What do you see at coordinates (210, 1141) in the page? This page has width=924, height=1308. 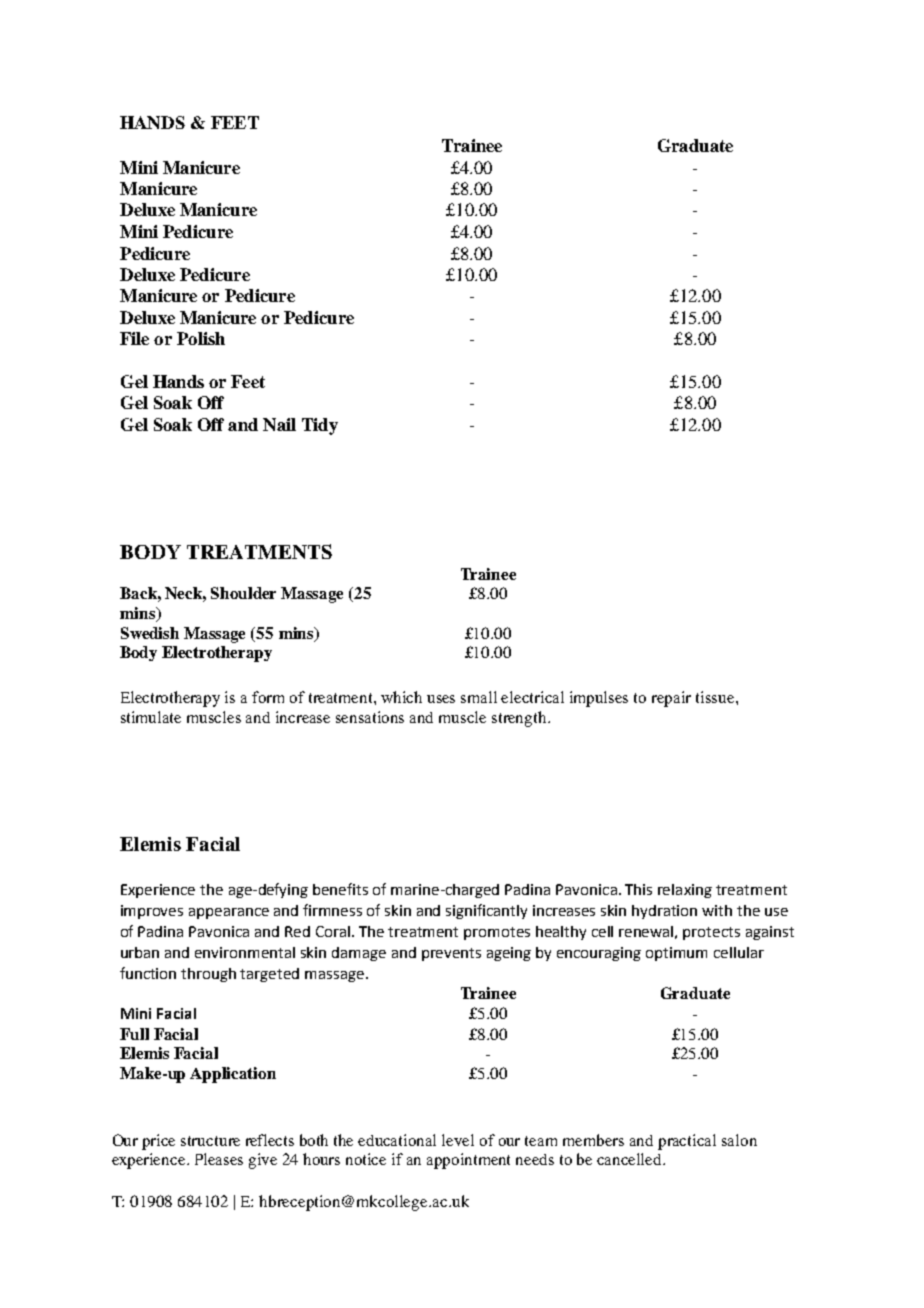 I see `structure` at bounding box center [210, 1141].
